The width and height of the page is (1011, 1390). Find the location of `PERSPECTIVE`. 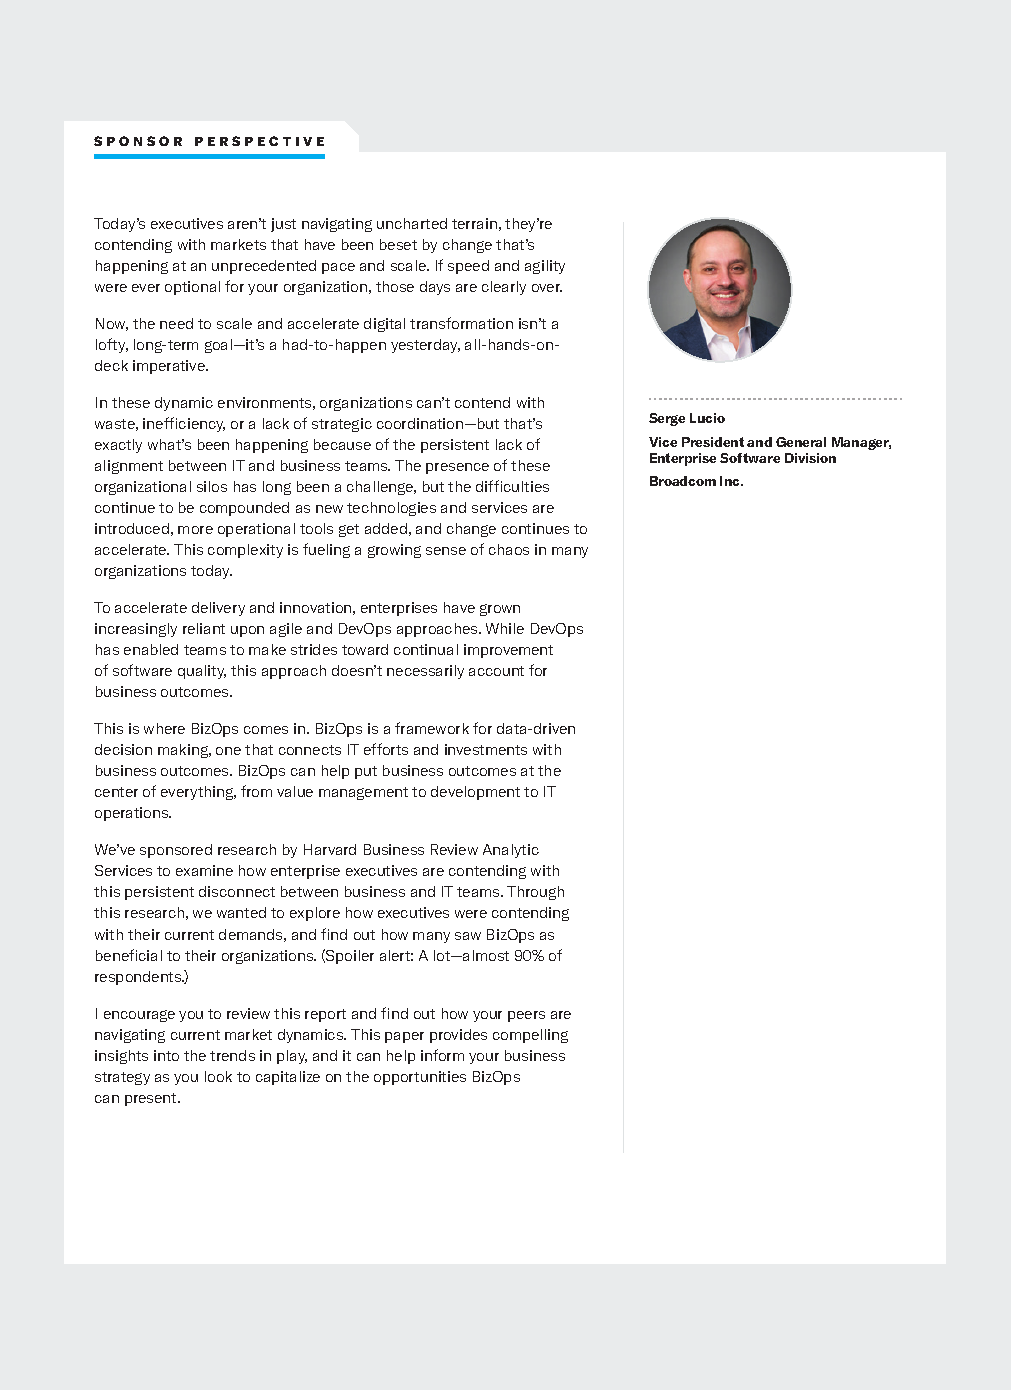

PERSPECTIVE is located at coordinates (259, 141).
